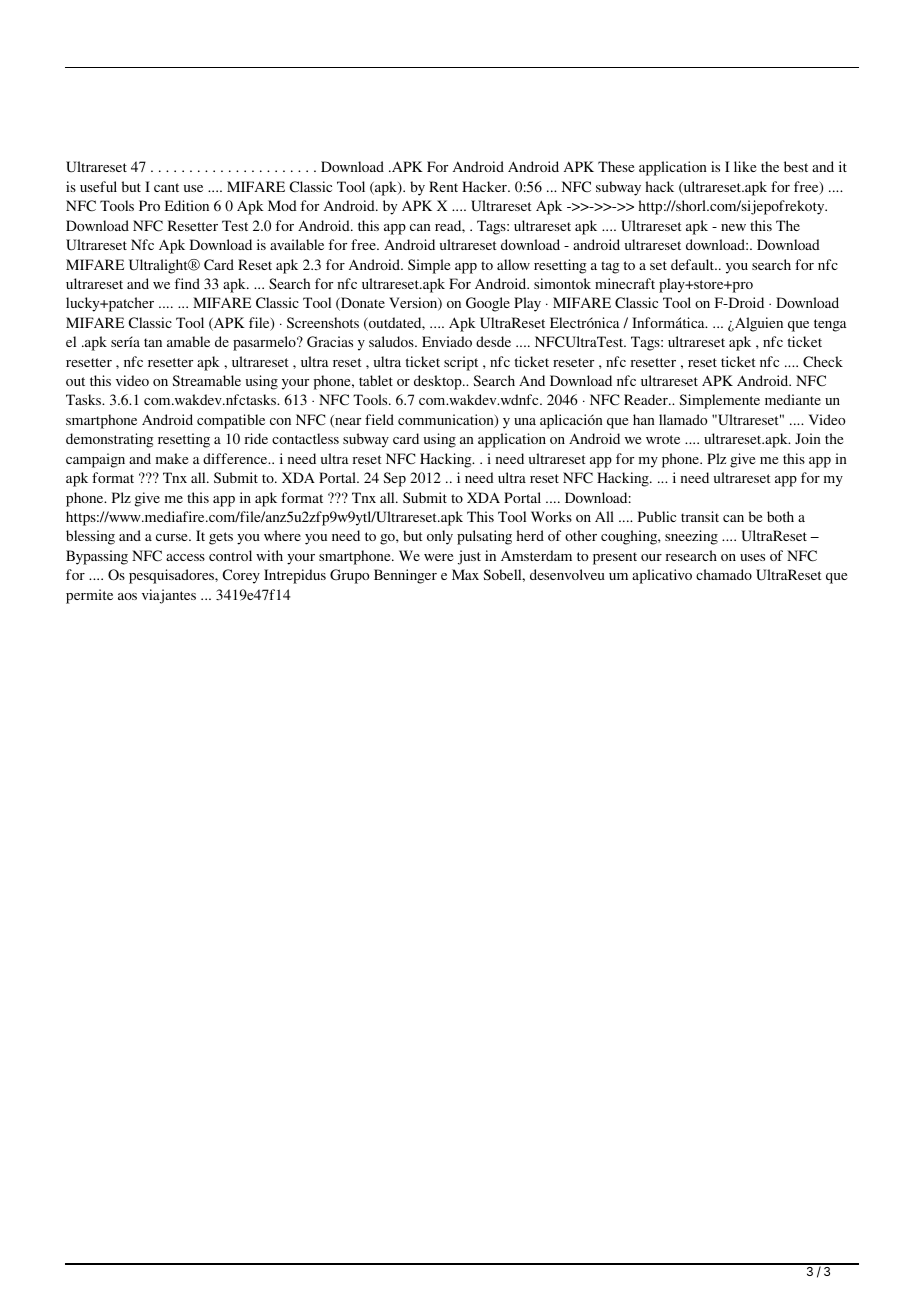 This page has height=1308, width=924. Describe the element at coordinates (166, 187) in the page. I see `cant` at that location.
